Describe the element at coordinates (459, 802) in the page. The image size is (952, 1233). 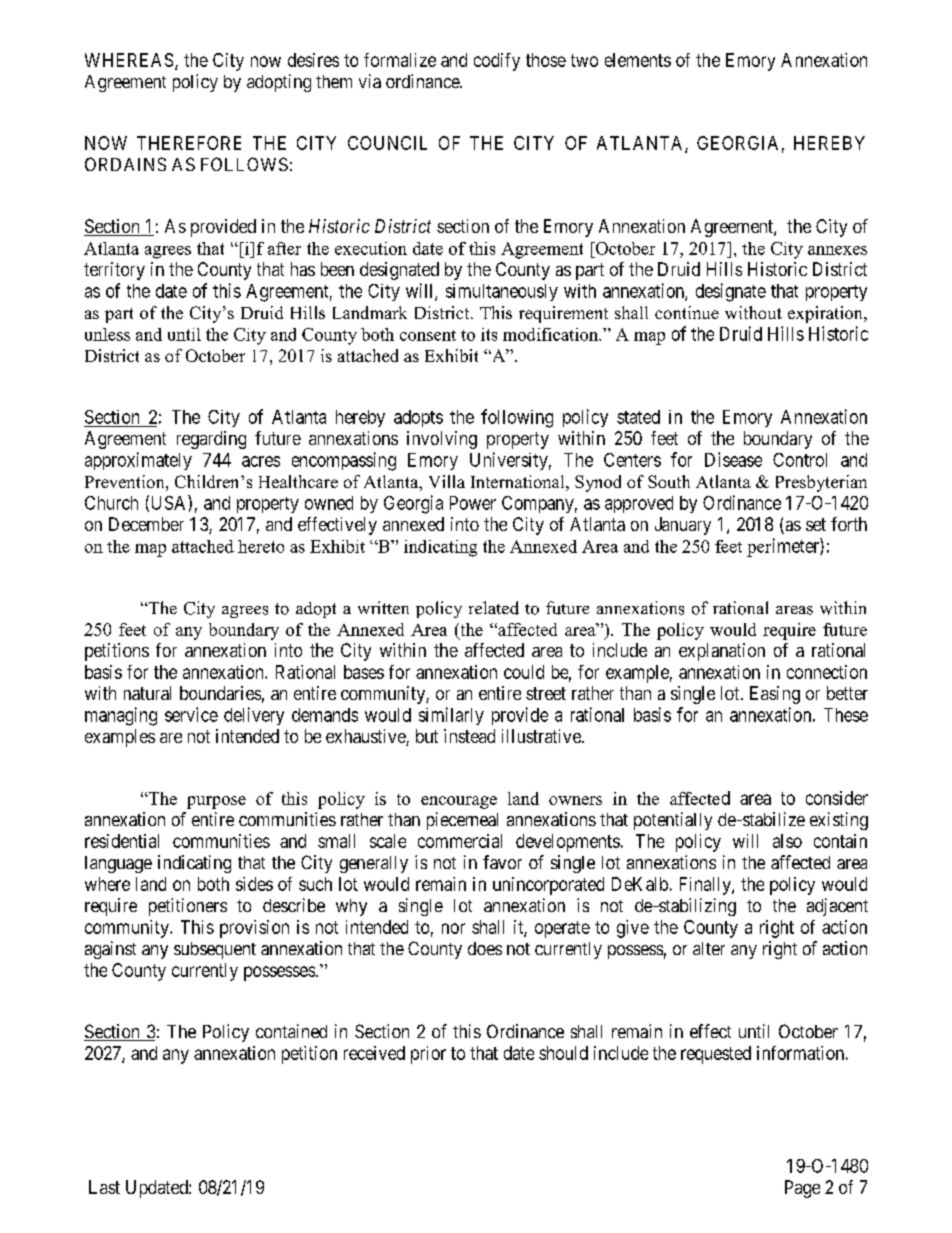
I see `encourage` at that location.
